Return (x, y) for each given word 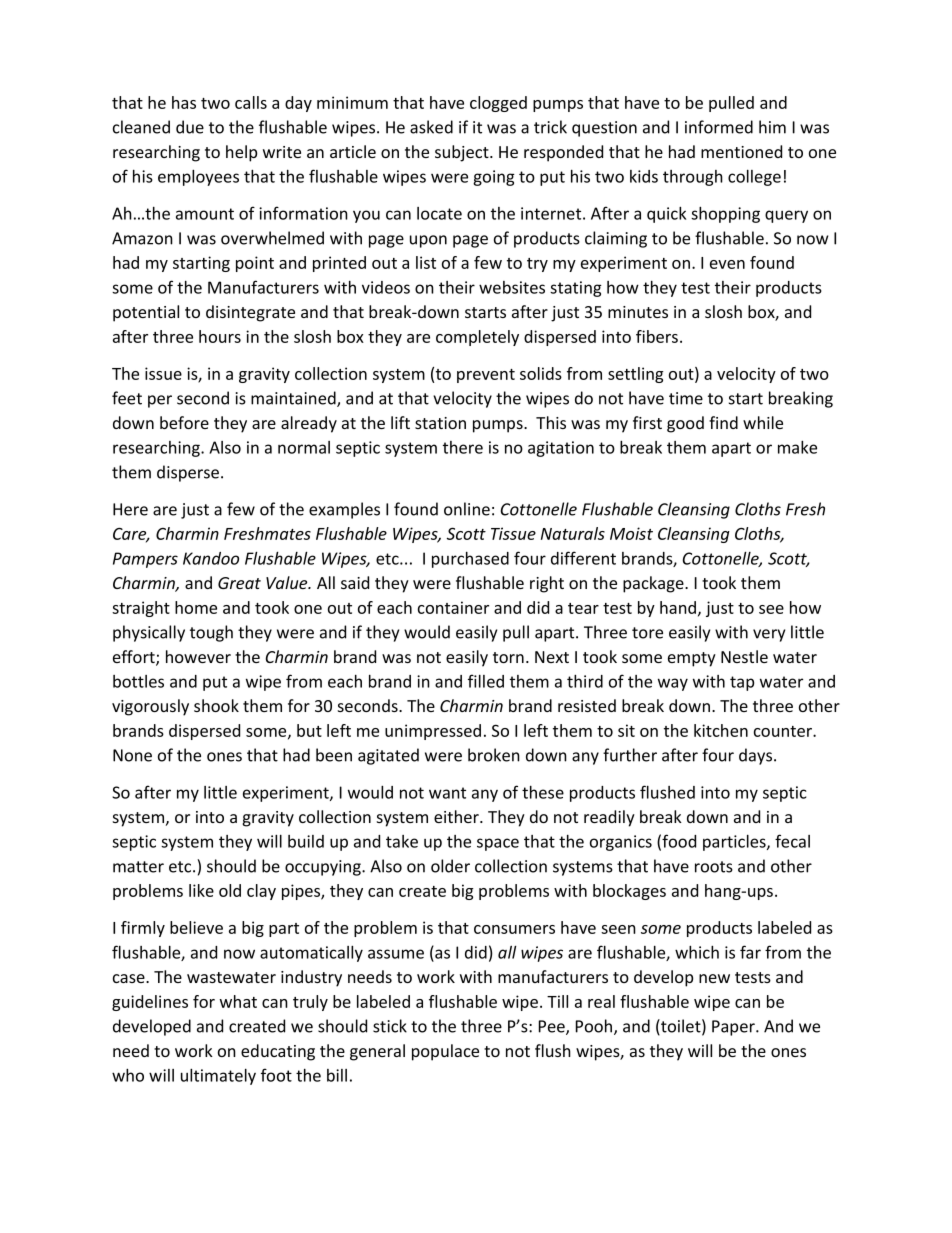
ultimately (218, 1076)
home (196, 607)
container (453, 607)
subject (463, 153)
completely (477, 338)
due (190, 127)
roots (714, 867)
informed (719, 127)
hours (220, 336)
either (457, 816)
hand (678, 607)
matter (138, 867)
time (686, 398)
